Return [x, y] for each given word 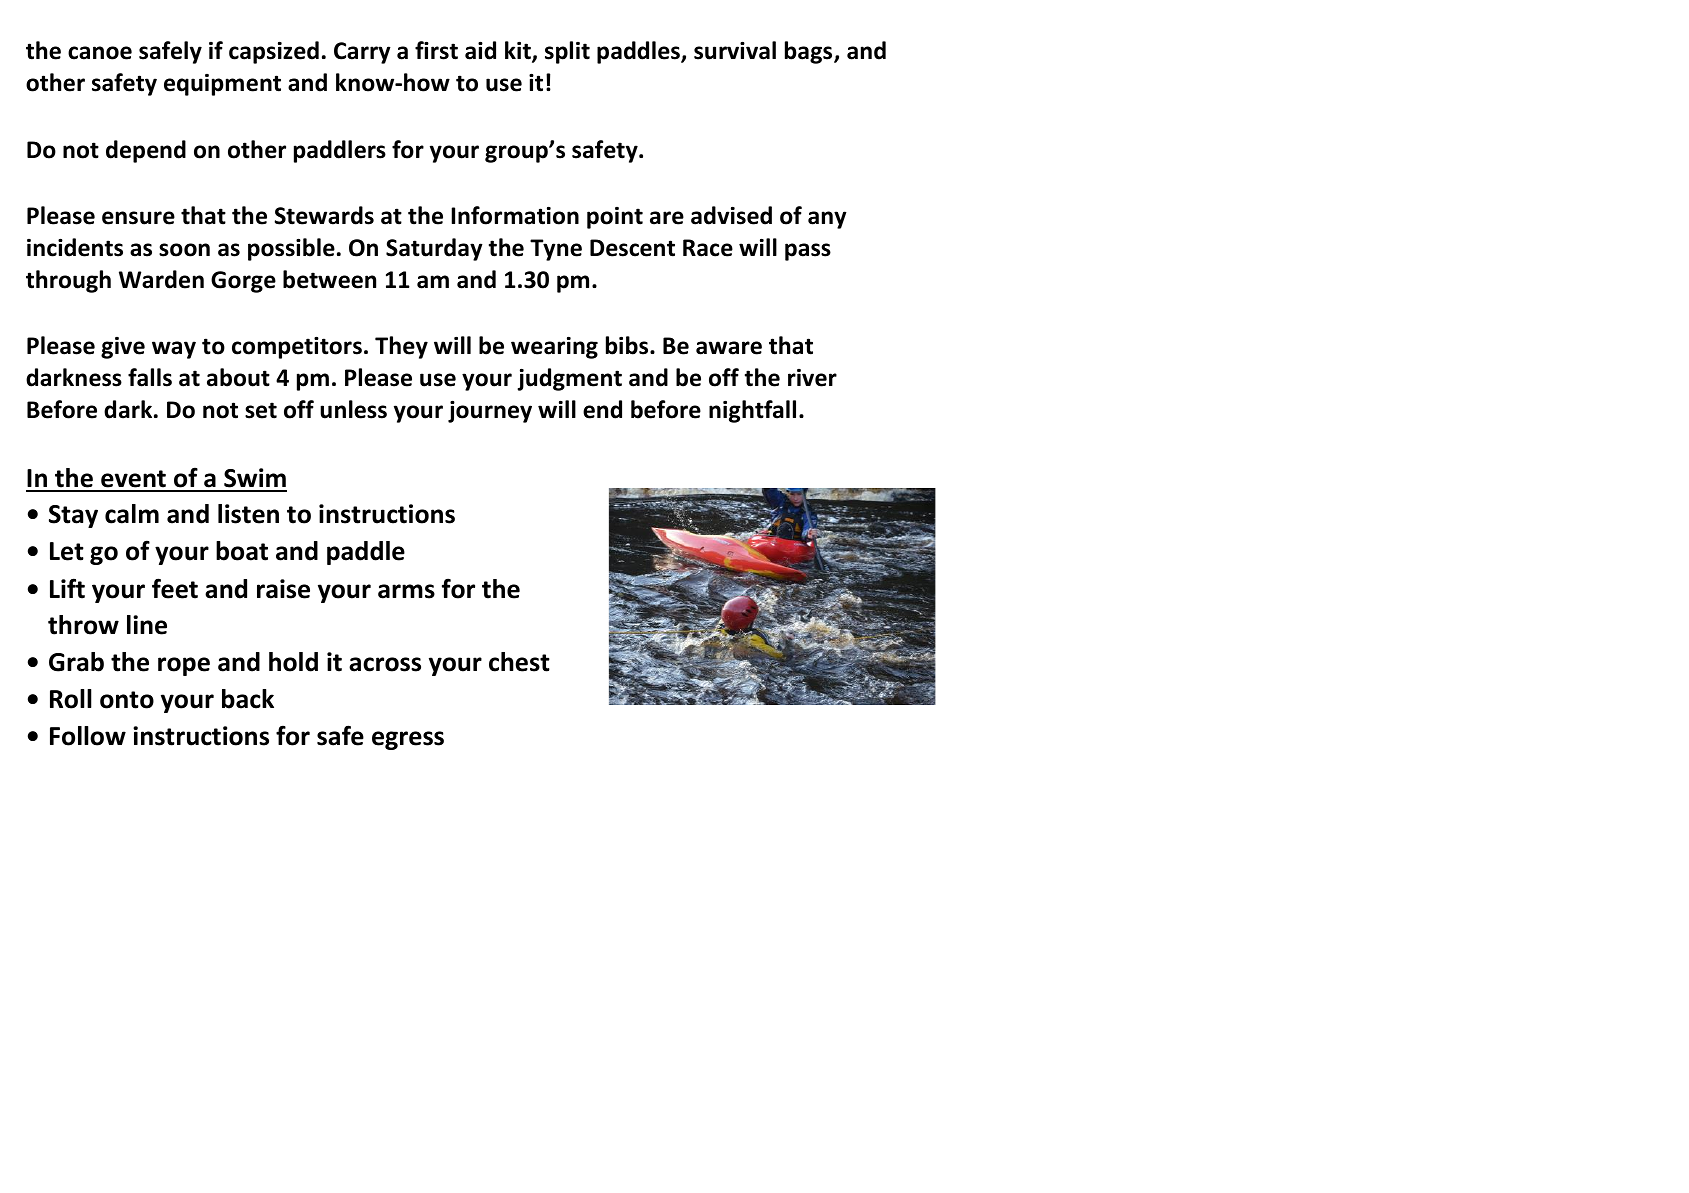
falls [150, 377]
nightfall [752, 411]
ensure [138, 218]
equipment [222, 85]
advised [731, 215]
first [436, 50]
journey [490, 411]
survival [735, 50]
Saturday [434, 249]
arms [406, 591]
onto [127, 700]
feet [175, 588]
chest [519, 662]
